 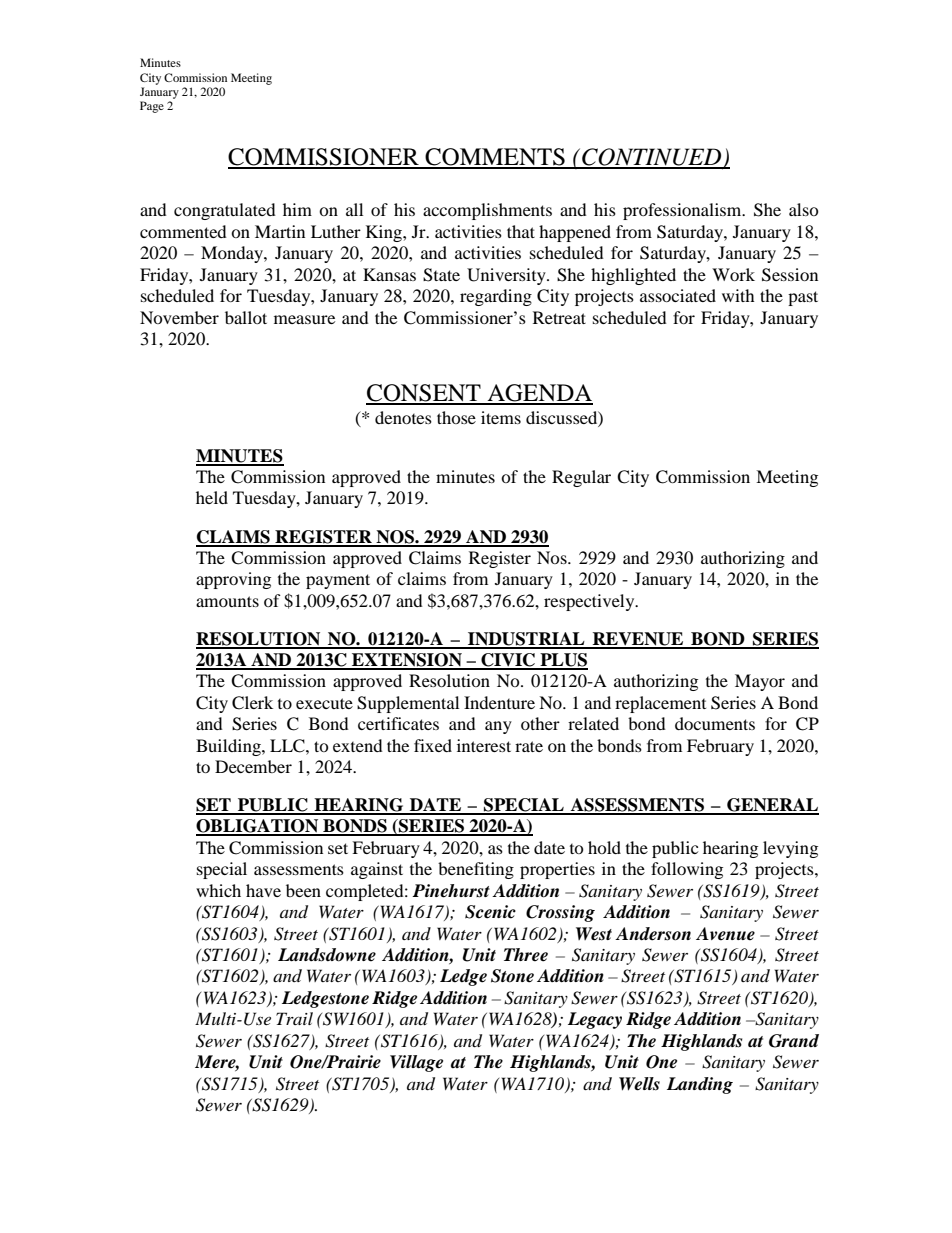 I want to click on Trail, so click(x=294, y=1018).
